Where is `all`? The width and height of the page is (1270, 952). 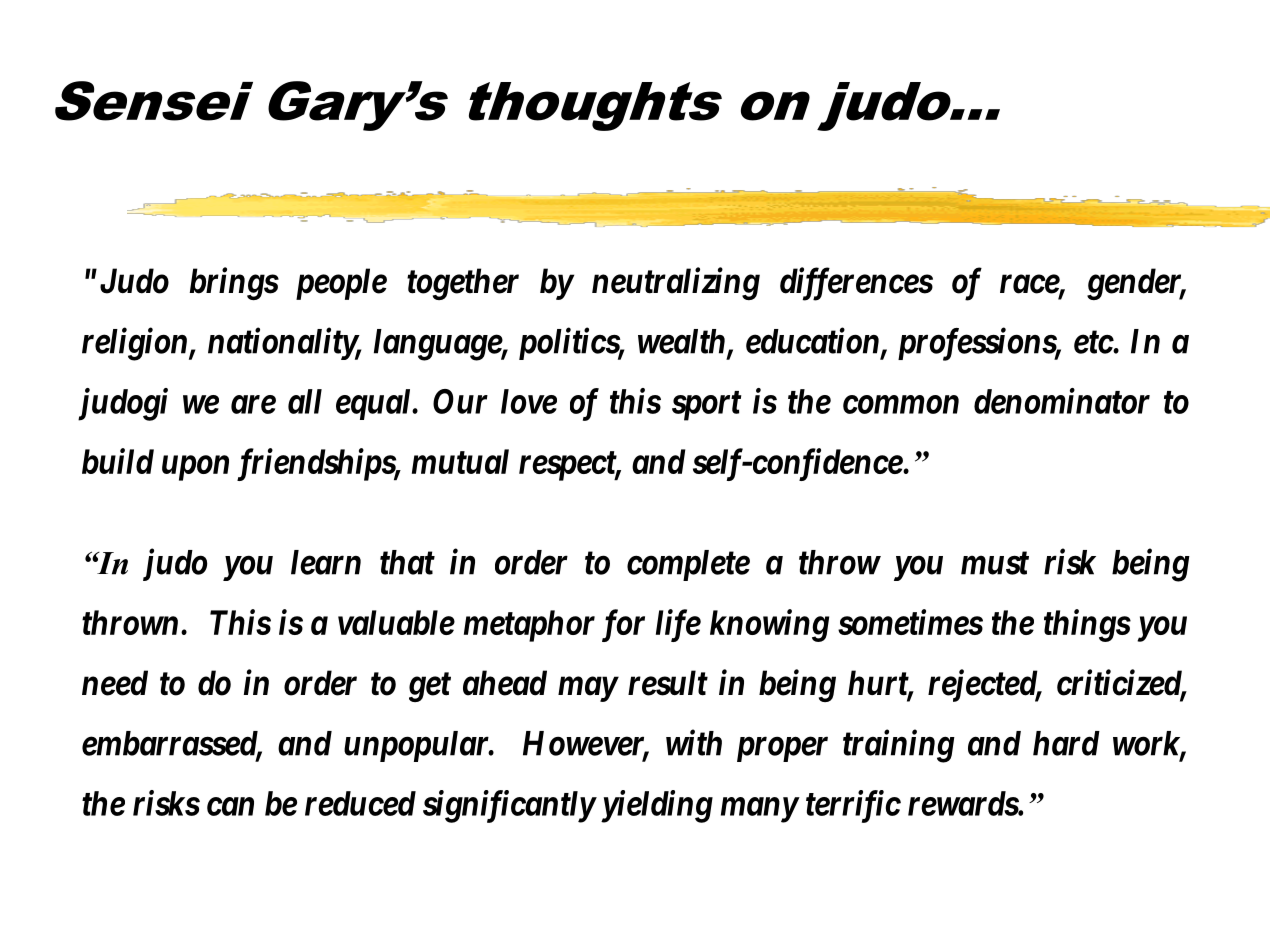 all is located at coordinates (305, 401).
